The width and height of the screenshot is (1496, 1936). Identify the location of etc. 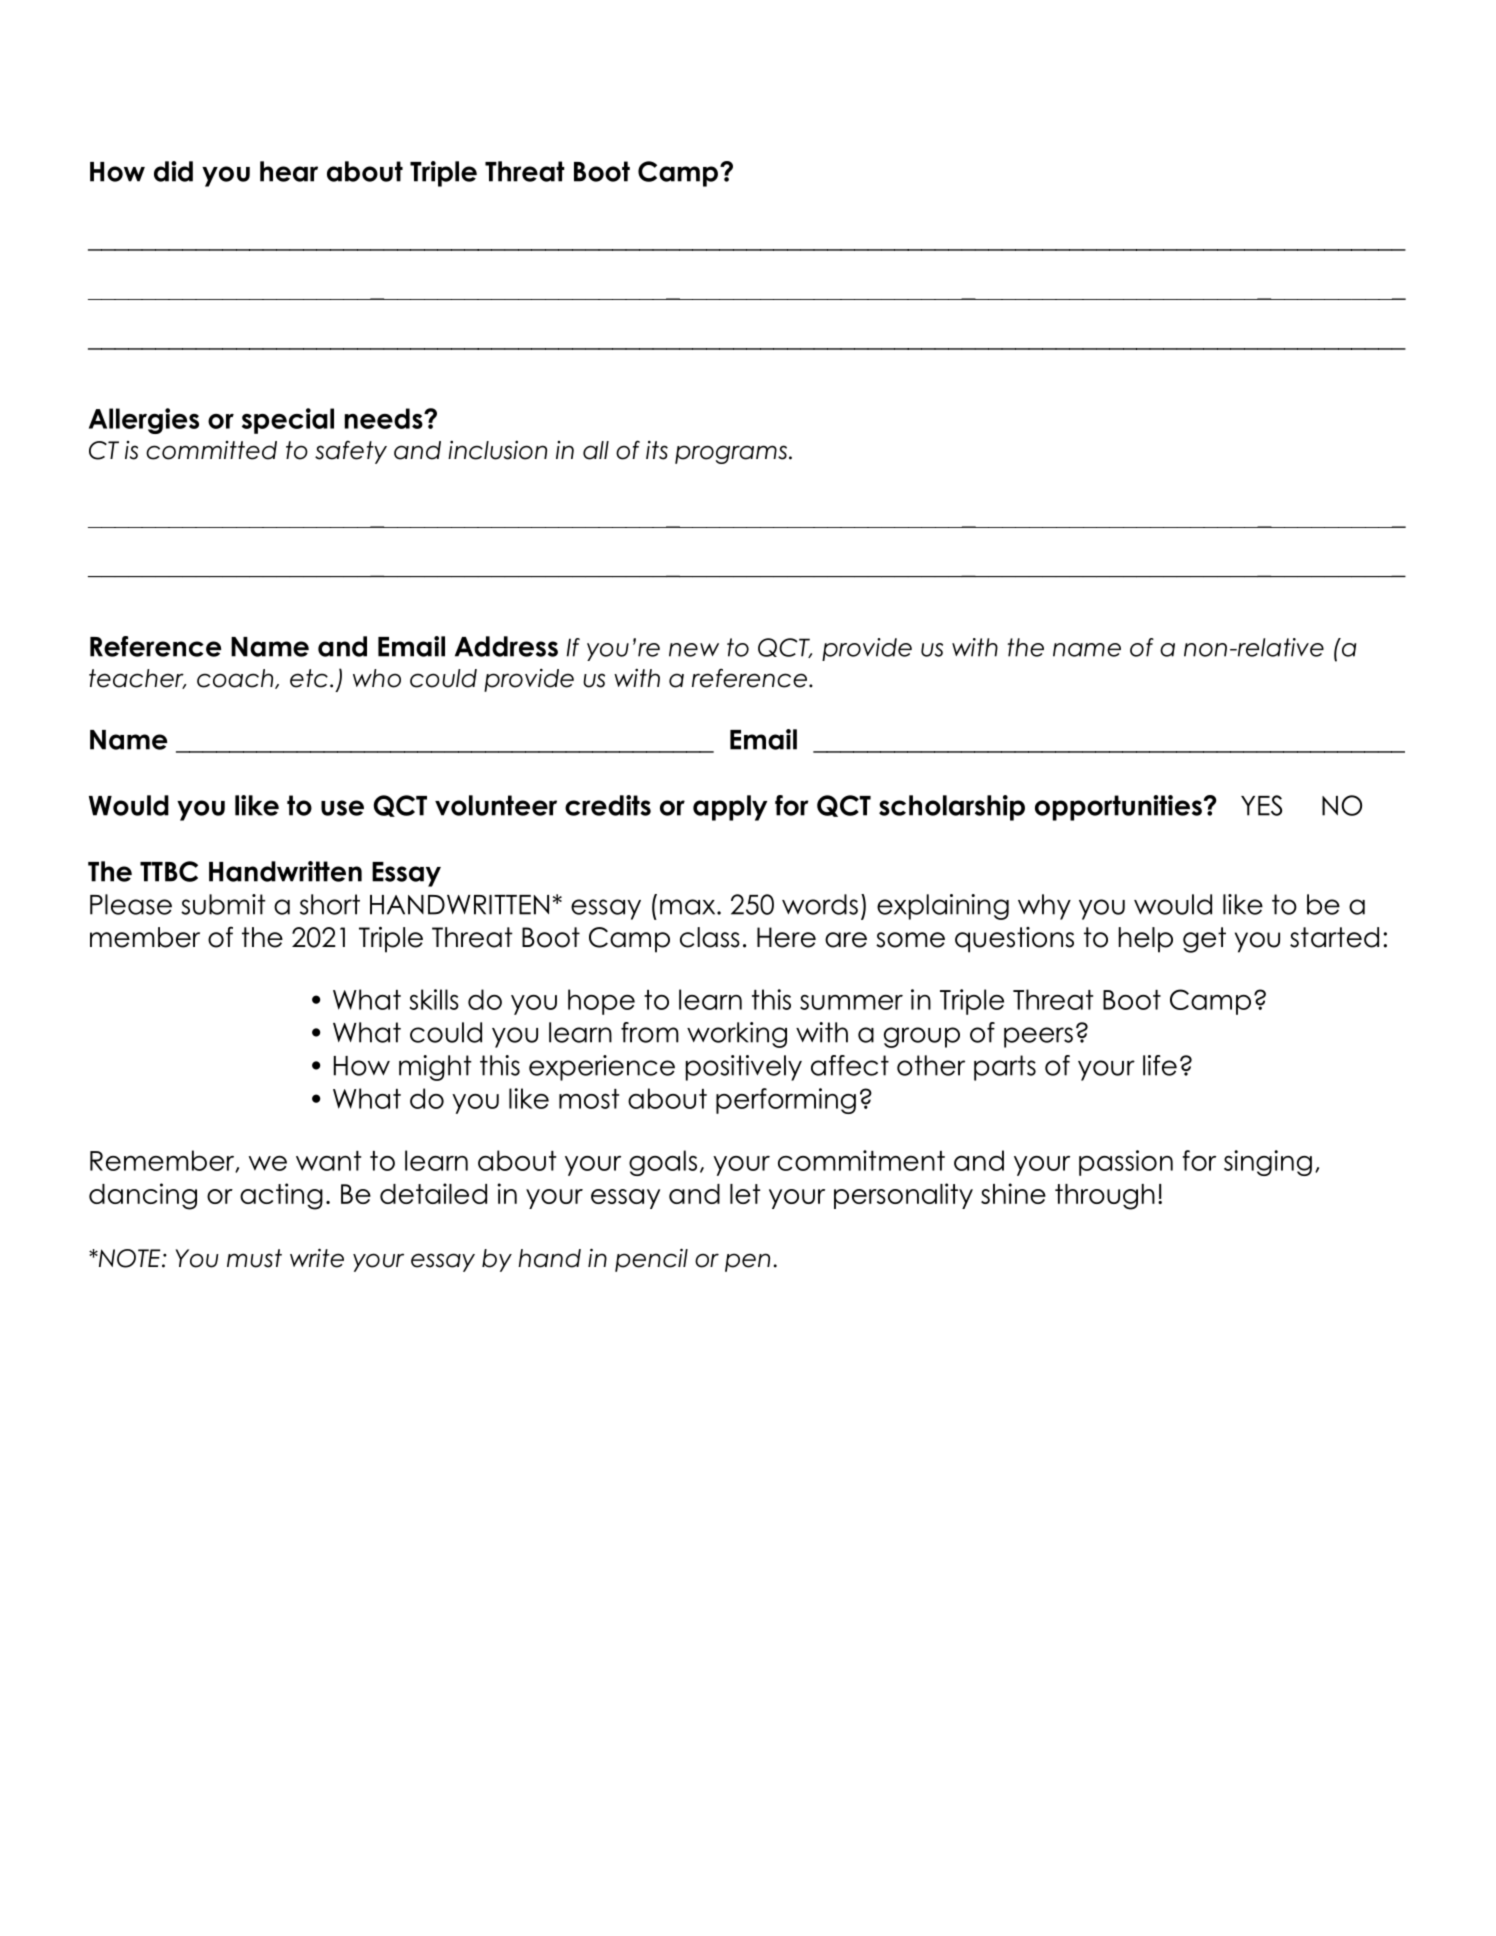
(309, 678).
